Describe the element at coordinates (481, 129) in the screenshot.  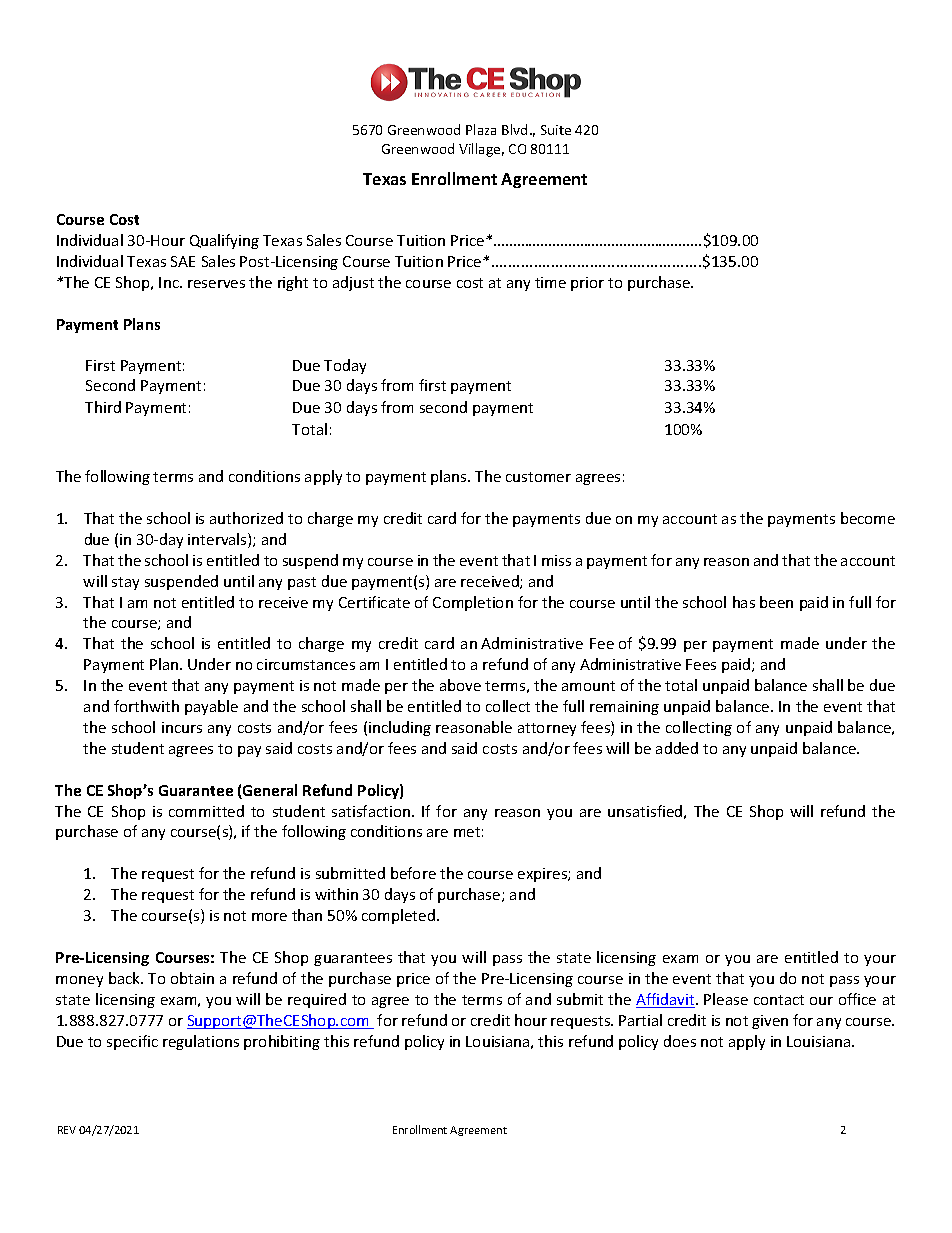
I see `Plaza` at that location.
